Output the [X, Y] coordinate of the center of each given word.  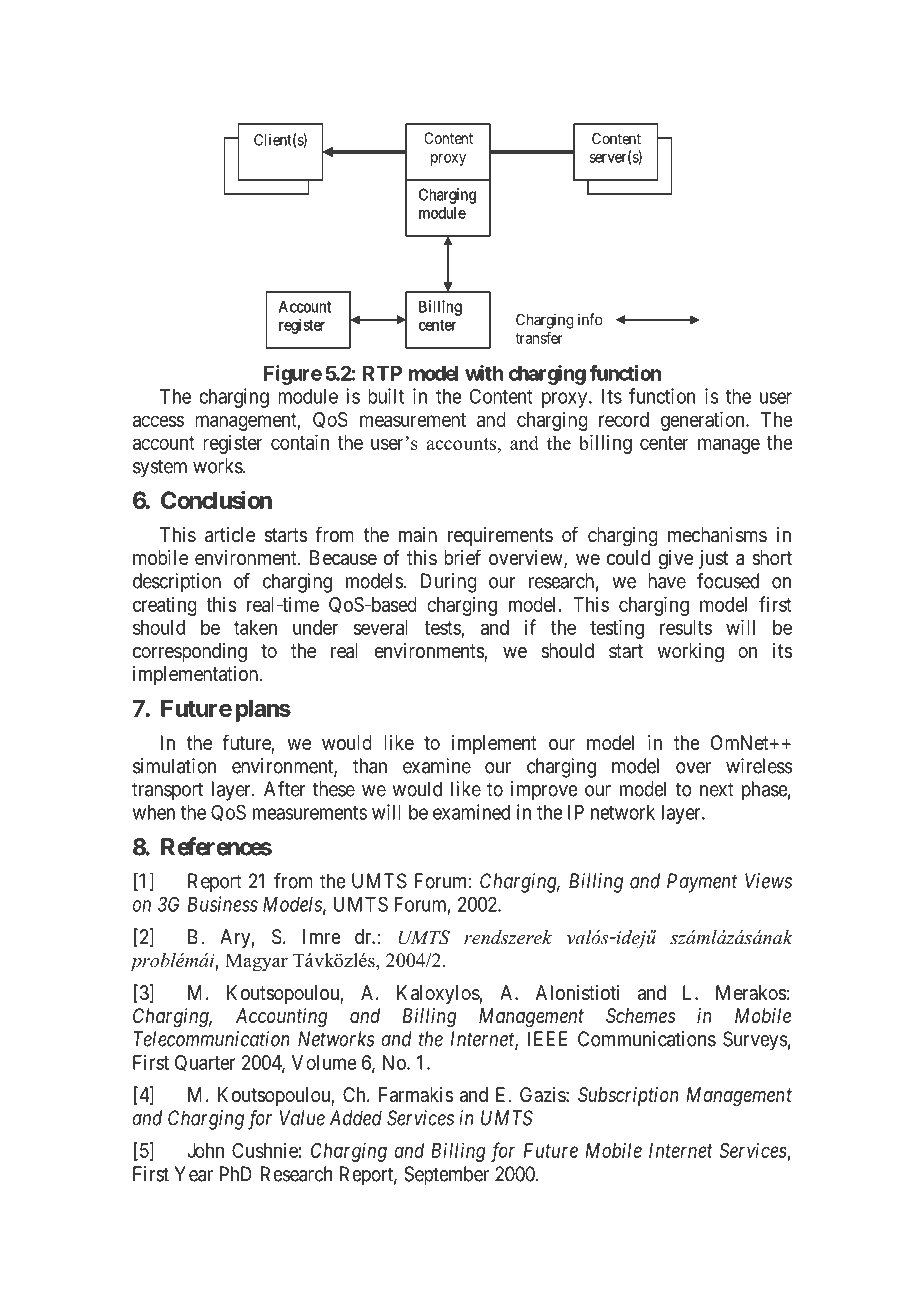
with [484, 373]
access [158, 421]
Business [223, 904]
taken [255, 627]
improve [544, 791]
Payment [702, 883]
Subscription [628, 1096]
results [686, 627]
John [205, 1150]
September [446, 1176]
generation [704, 421]
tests [443, 628]
